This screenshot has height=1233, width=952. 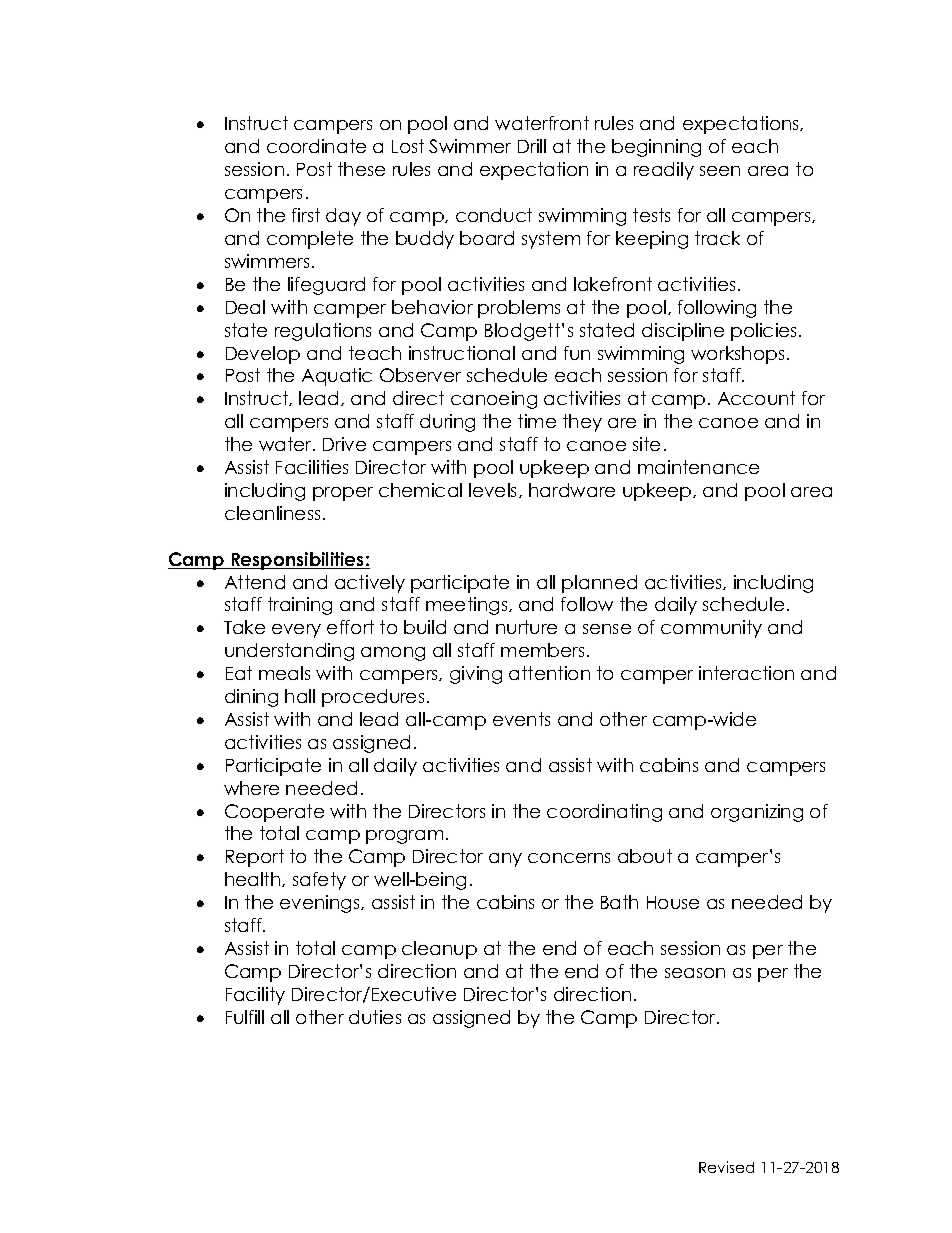 I want to click on organizing, so click(x=757, y=813).
